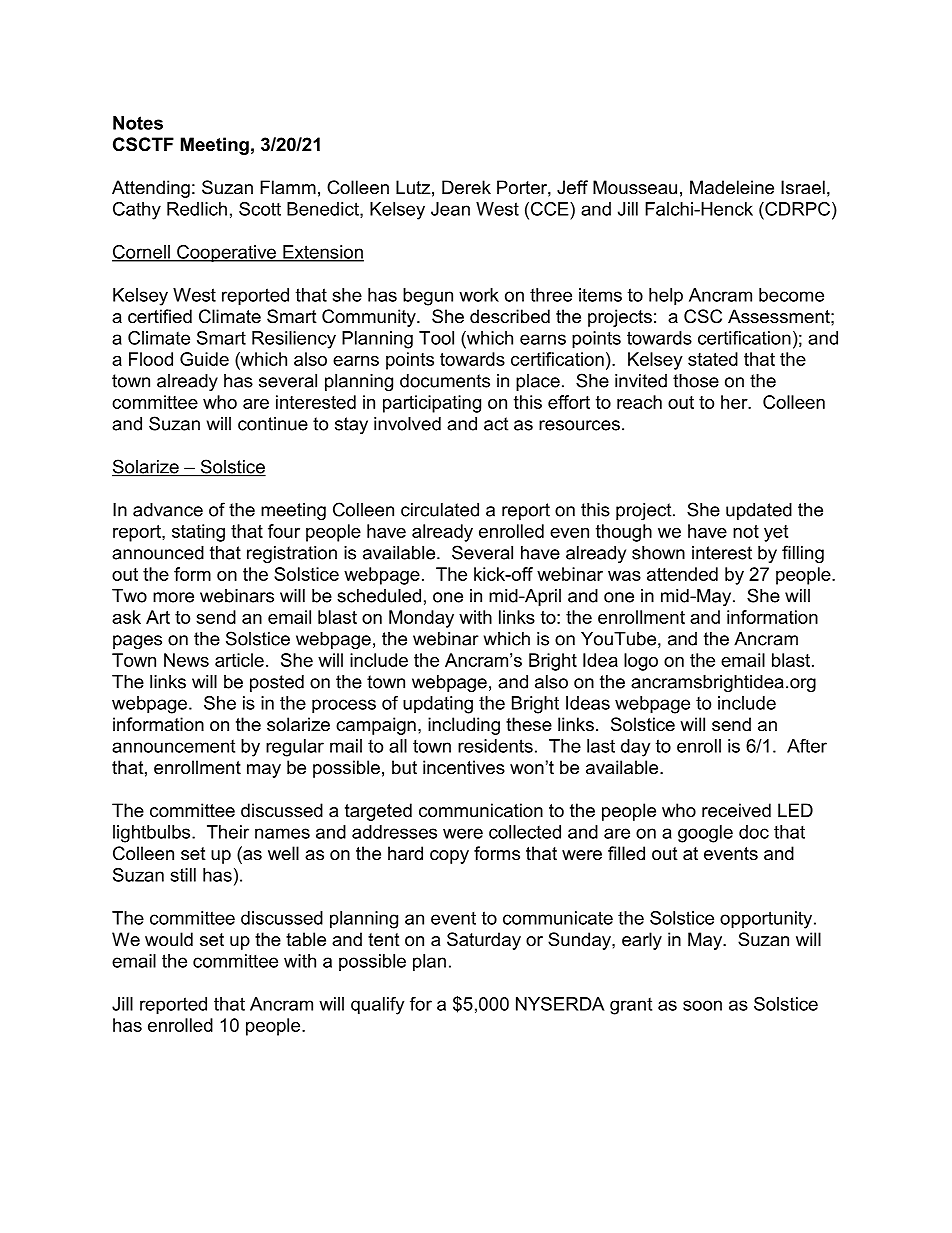 The image size is (952, 1233). I want to click on Madeleine, so click(732, 187).
